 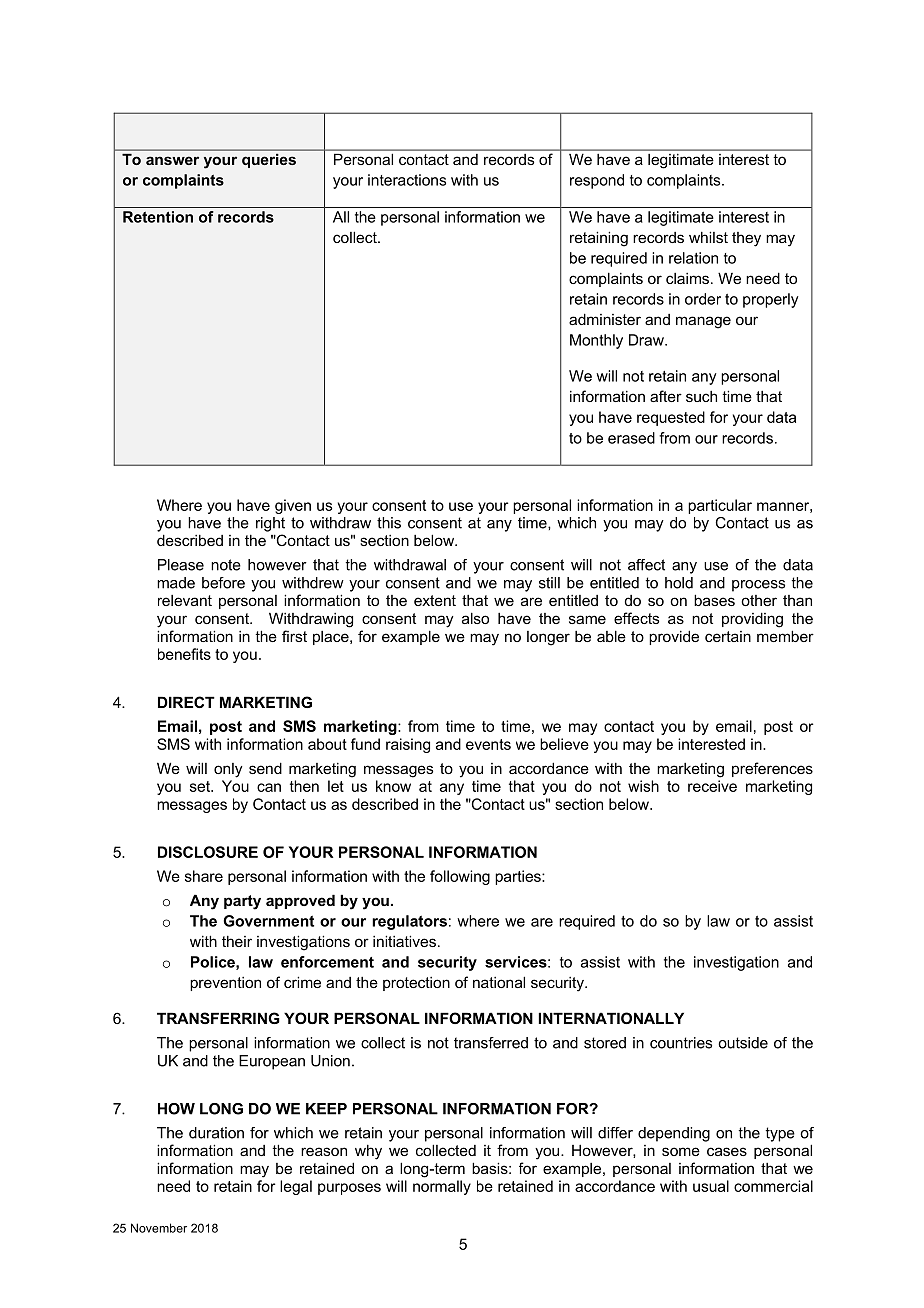 I want to click on whilst, so click(x=708, y=237).
